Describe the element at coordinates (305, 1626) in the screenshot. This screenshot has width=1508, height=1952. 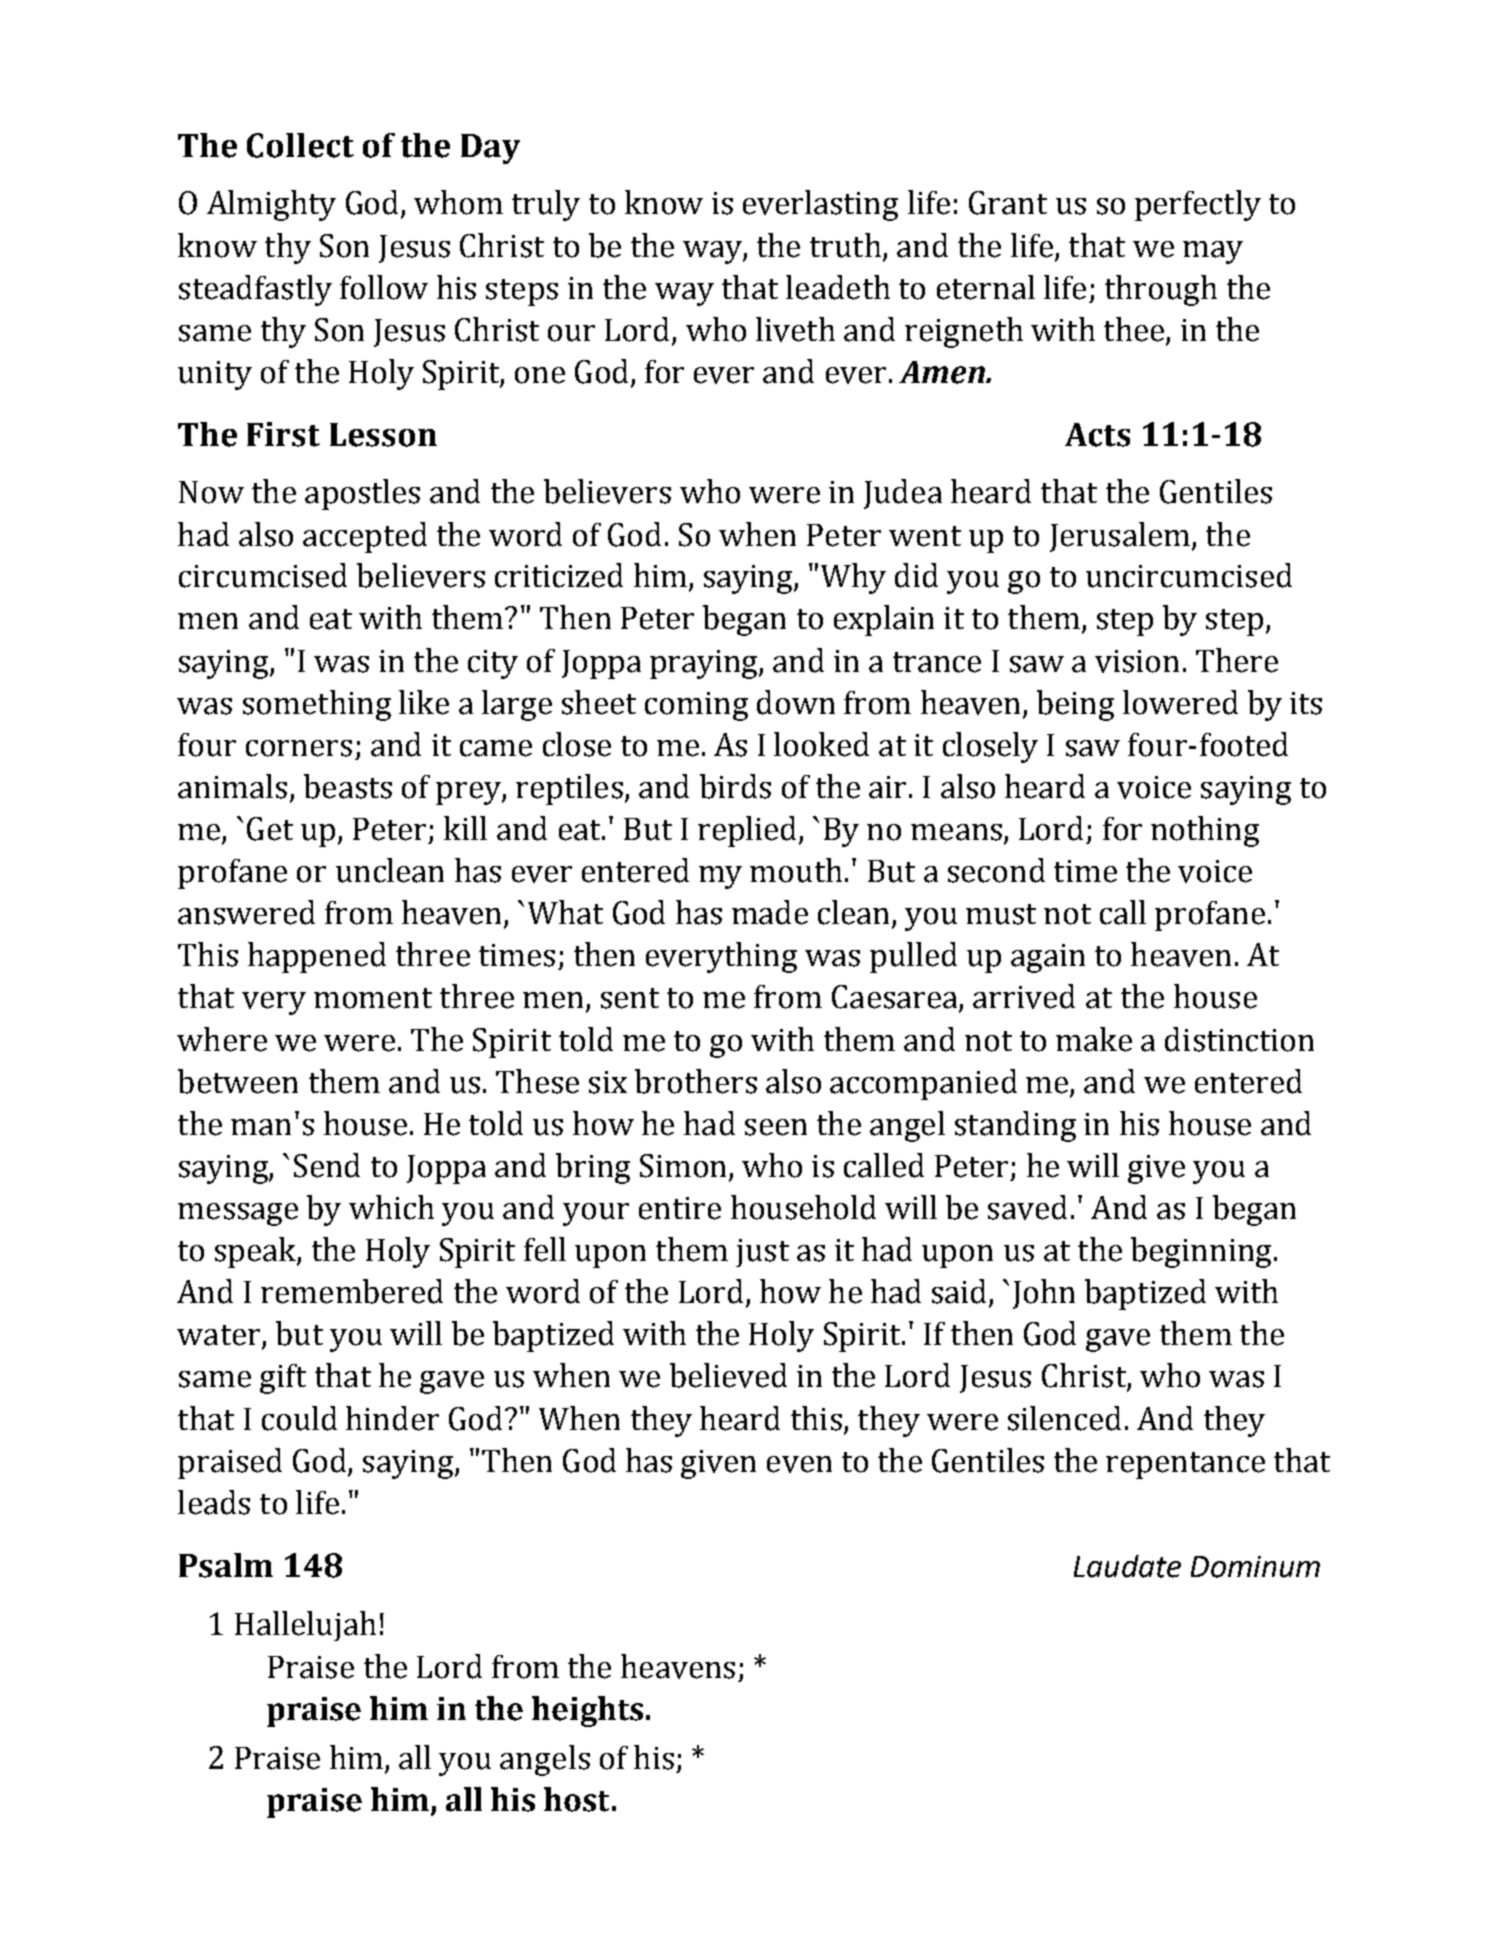
I see `Hallelujah` at that location.
